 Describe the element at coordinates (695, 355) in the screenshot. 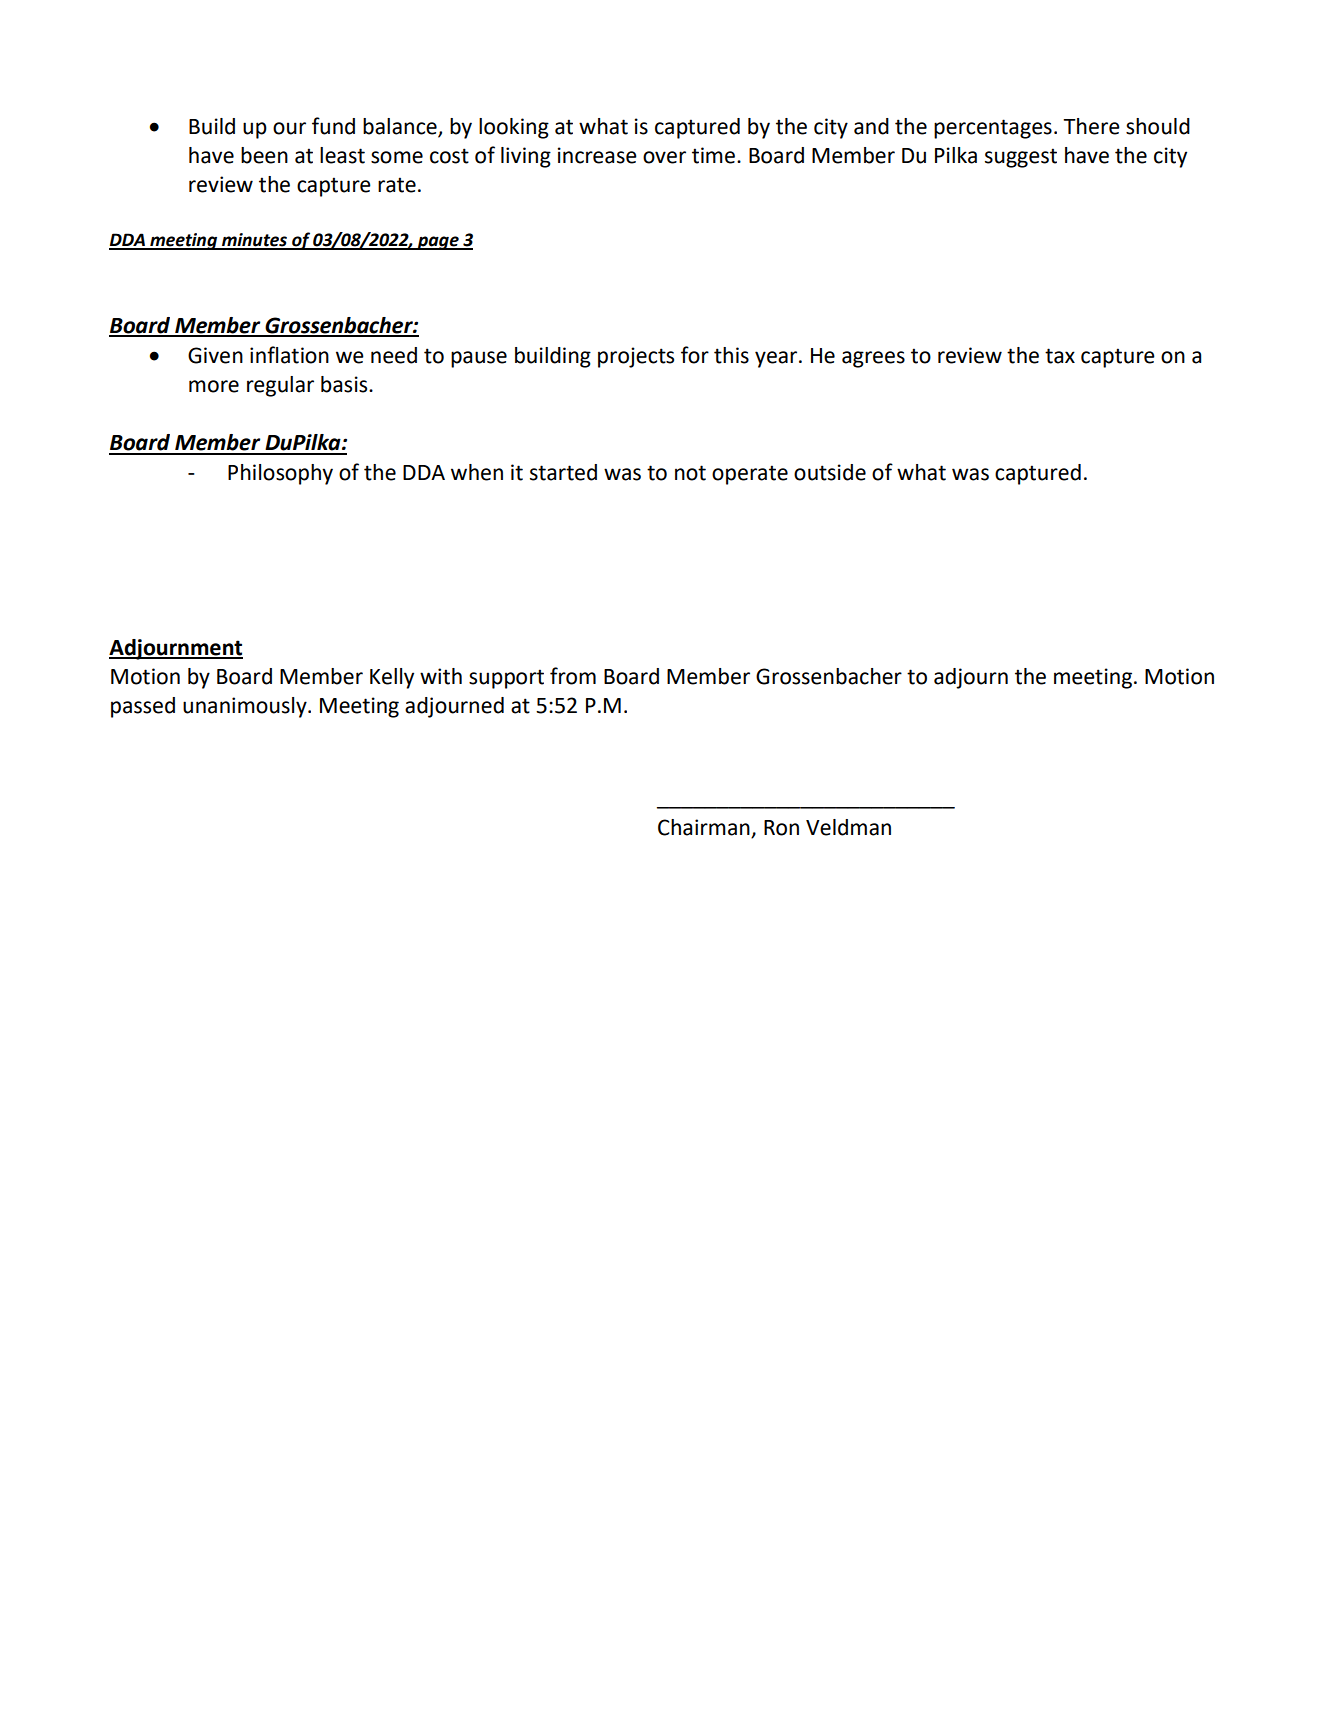

I see `for` at that location.
